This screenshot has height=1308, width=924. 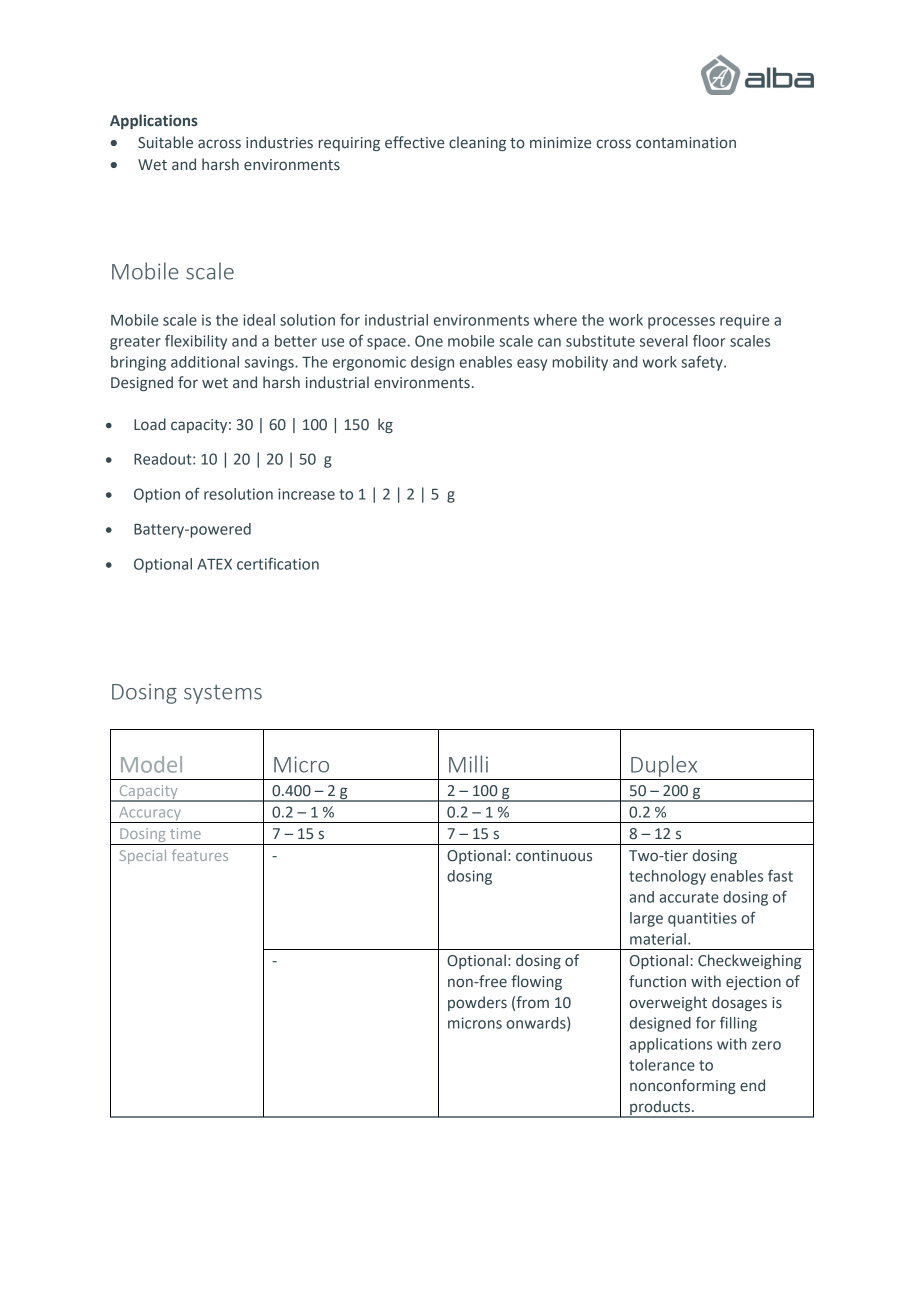 I want to click on Duplex, so click(x=664, y=766).
